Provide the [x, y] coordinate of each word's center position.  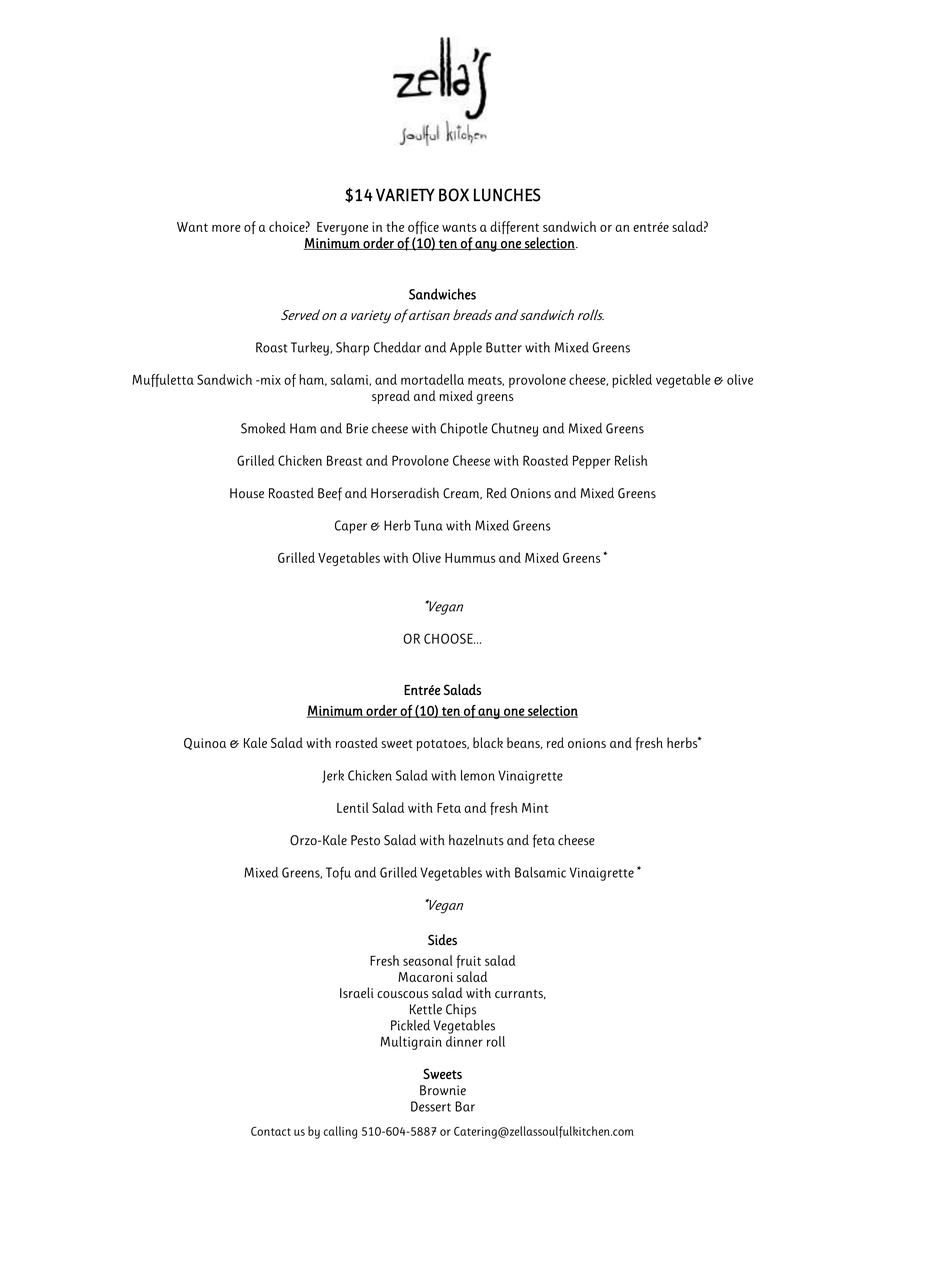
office [423, 227]
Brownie [443, 1090]
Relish [631, 460]
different [514, 227]
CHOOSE [449, 638]
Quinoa [205, 744]
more [226, 228]
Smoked [263, 428]
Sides [442, 940]
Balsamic [540, 872]
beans [524, 743]
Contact [271, 1131]
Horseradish [405, 493]
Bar [465, 1106]
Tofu [338, 873]
